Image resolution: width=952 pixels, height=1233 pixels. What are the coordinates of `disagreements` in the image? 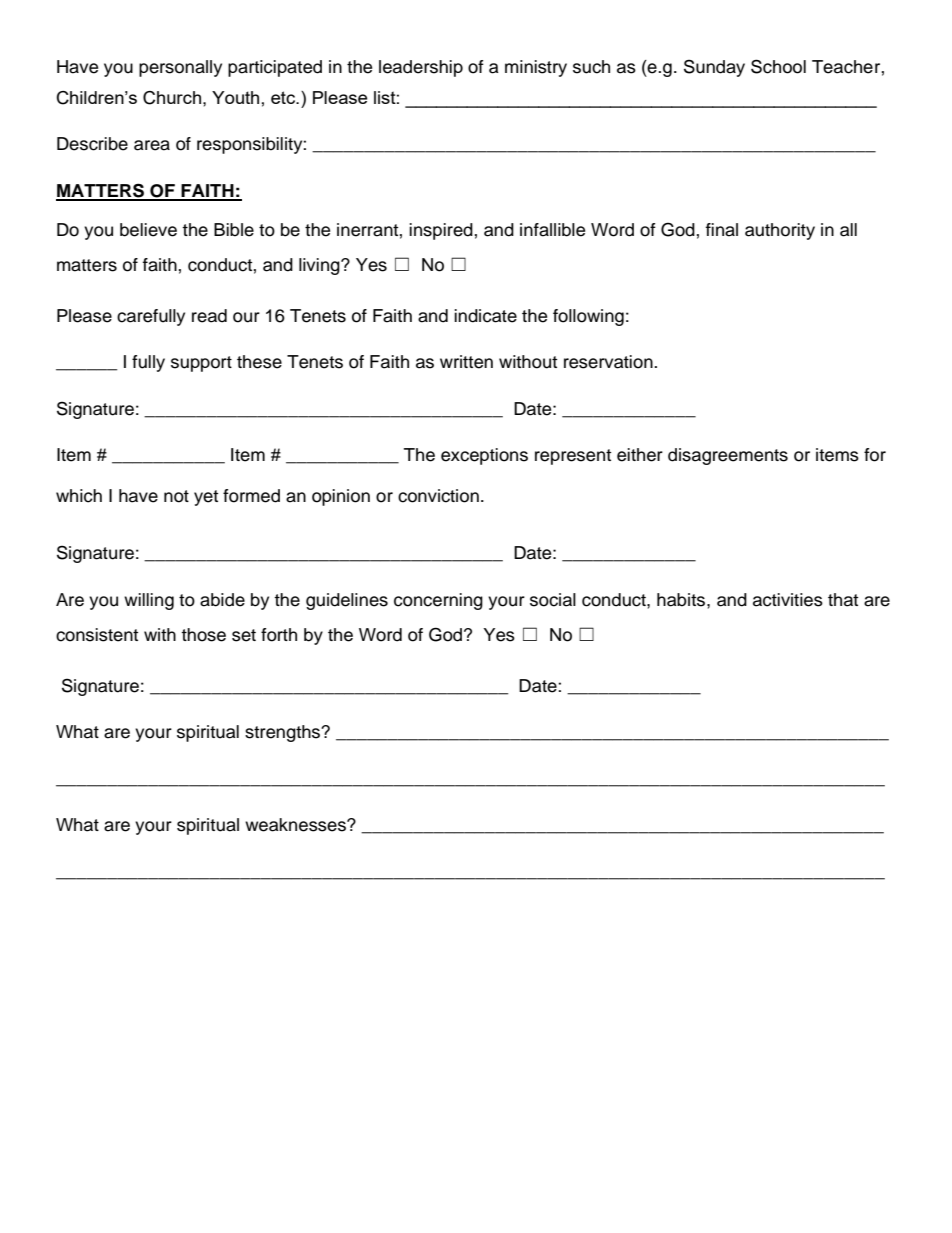 It's located at (728, 456).
